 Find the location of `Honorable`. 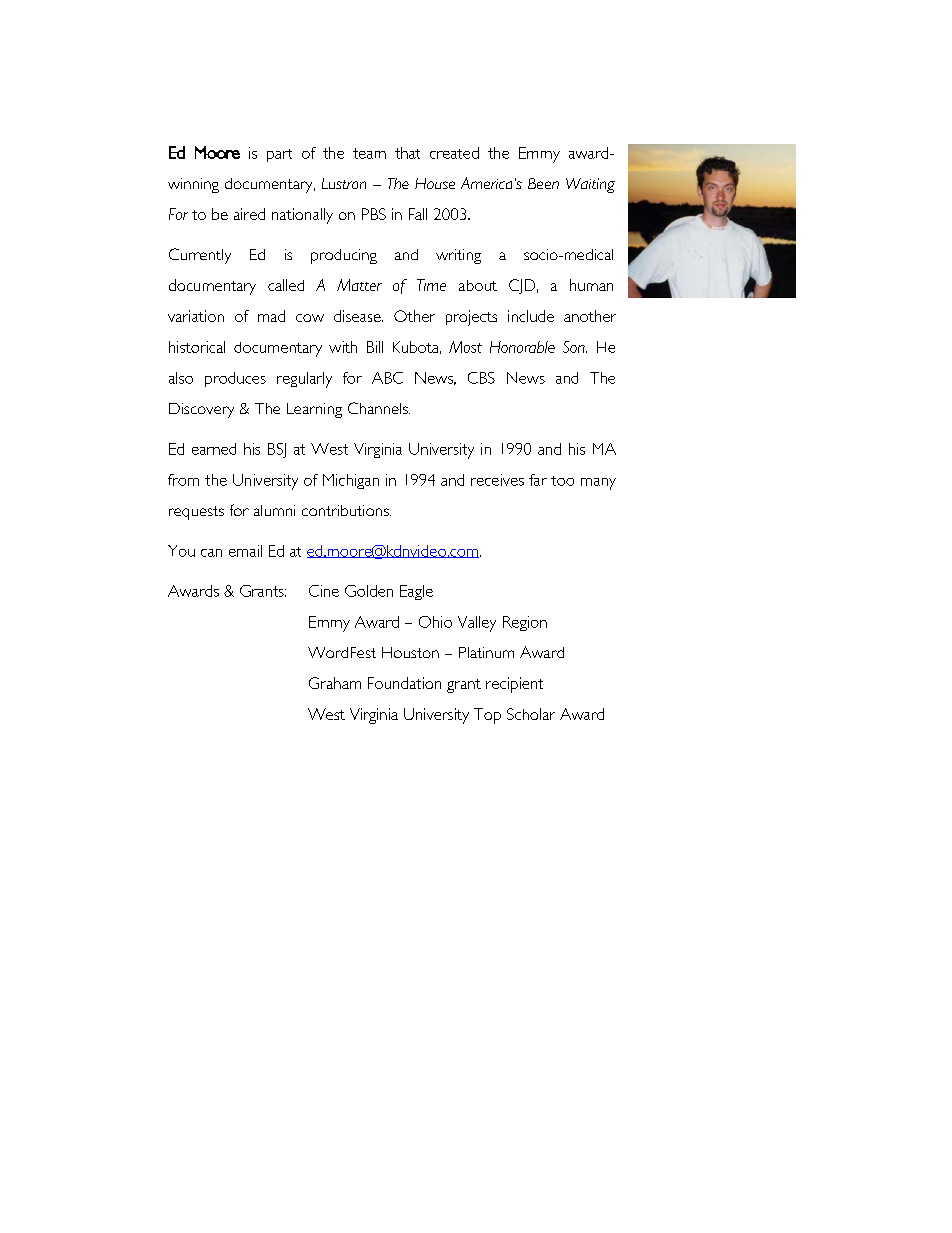

Honorable is located at coordinates (522, 347).
